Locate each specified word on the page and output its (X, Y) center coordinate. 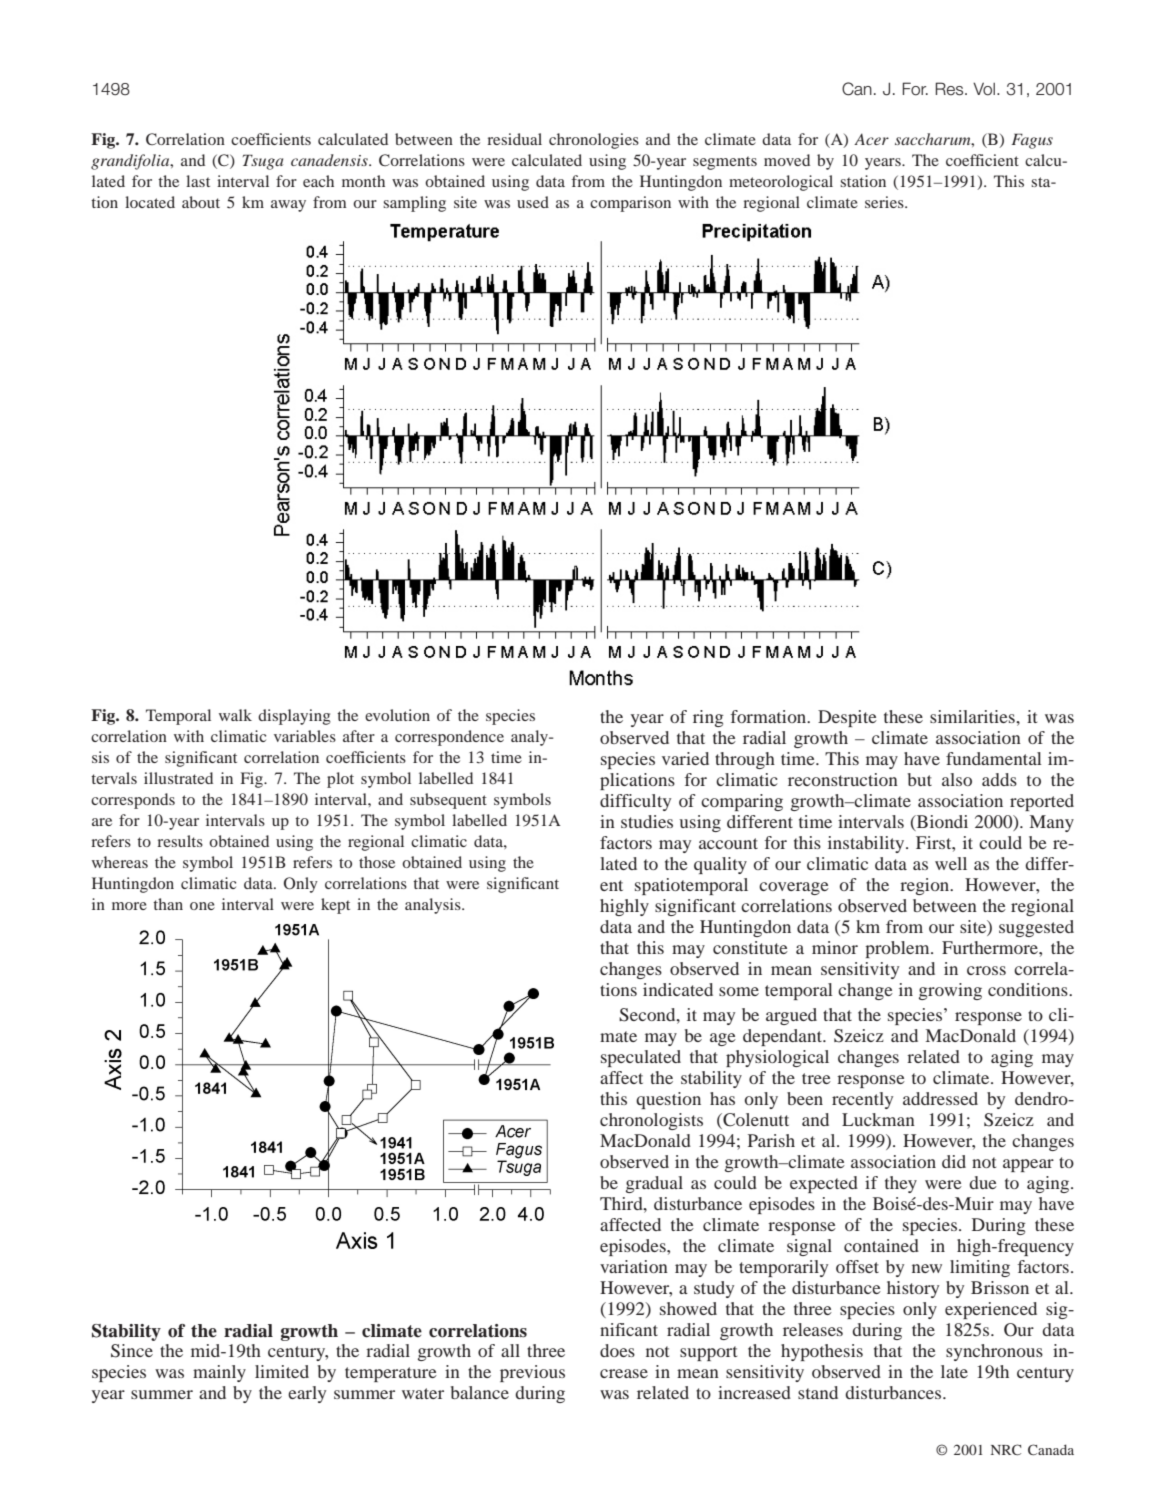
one (202, 906)
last (198, 181)
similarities (973, 716)
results (180, 841)
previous (532, 1373)
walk (235, 715)
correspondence (449, 738)
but (920, 779)
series (885, 202)
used (533, 202)
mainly (219, 1373)
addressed (940, 1098)
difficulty (635, 802)
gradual (654, 1184)
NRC (1006, 1449)
